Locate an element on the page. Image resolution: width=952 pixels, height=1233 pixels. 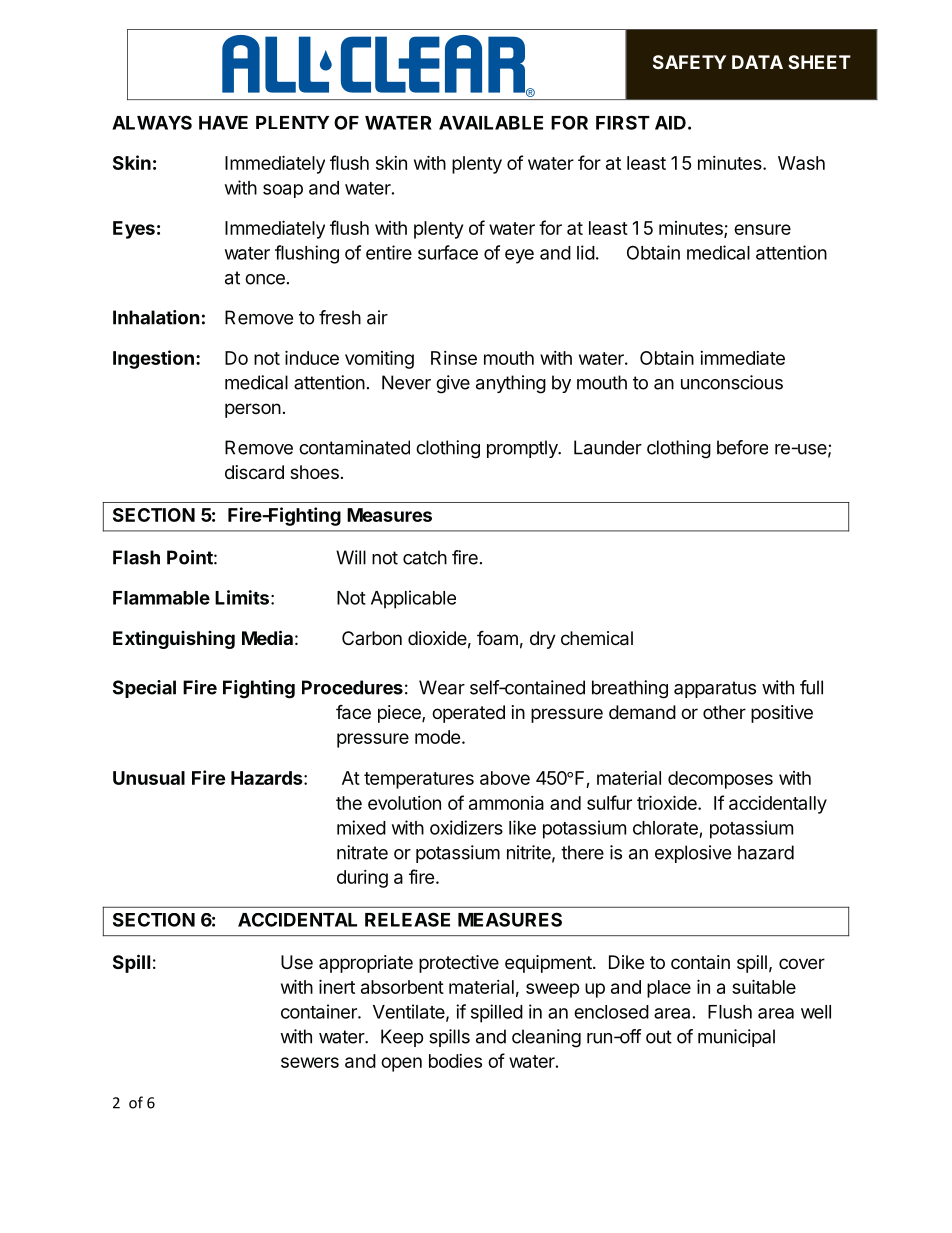
municipal is located at coordinates (736, 1038).
